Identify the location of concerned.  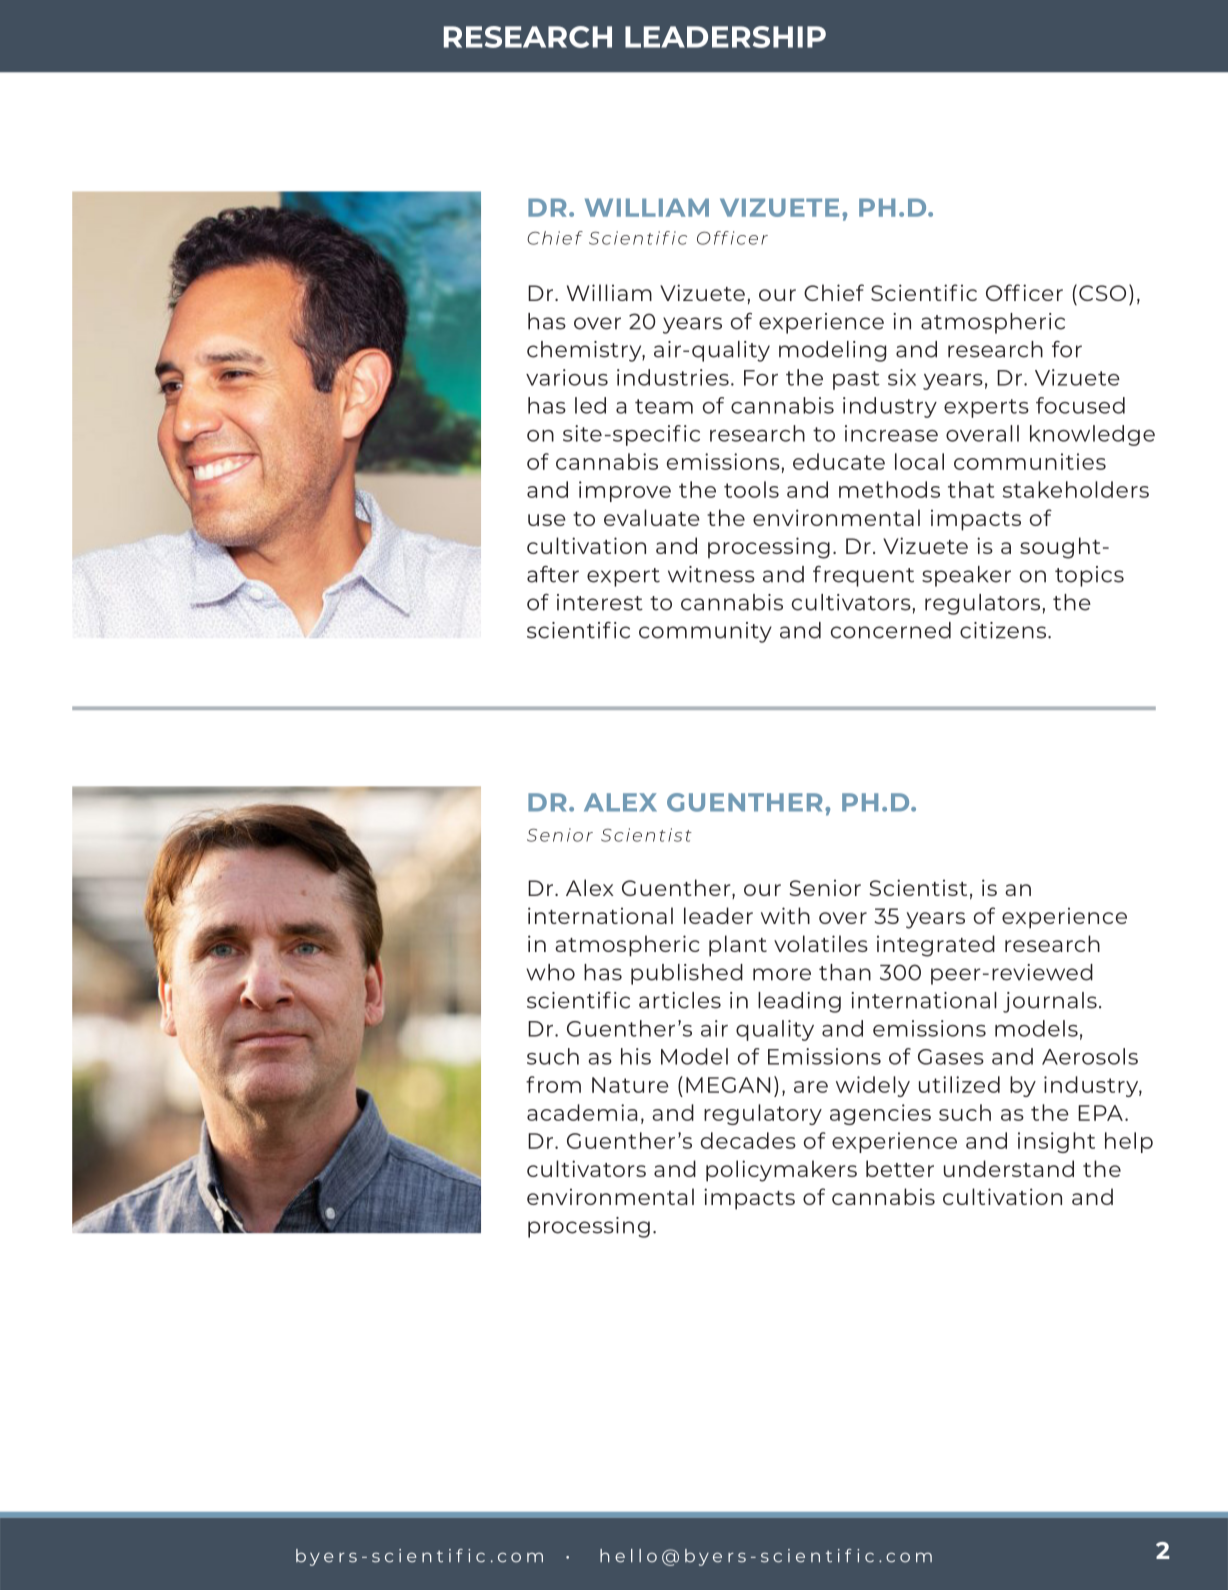
(891, 630).
